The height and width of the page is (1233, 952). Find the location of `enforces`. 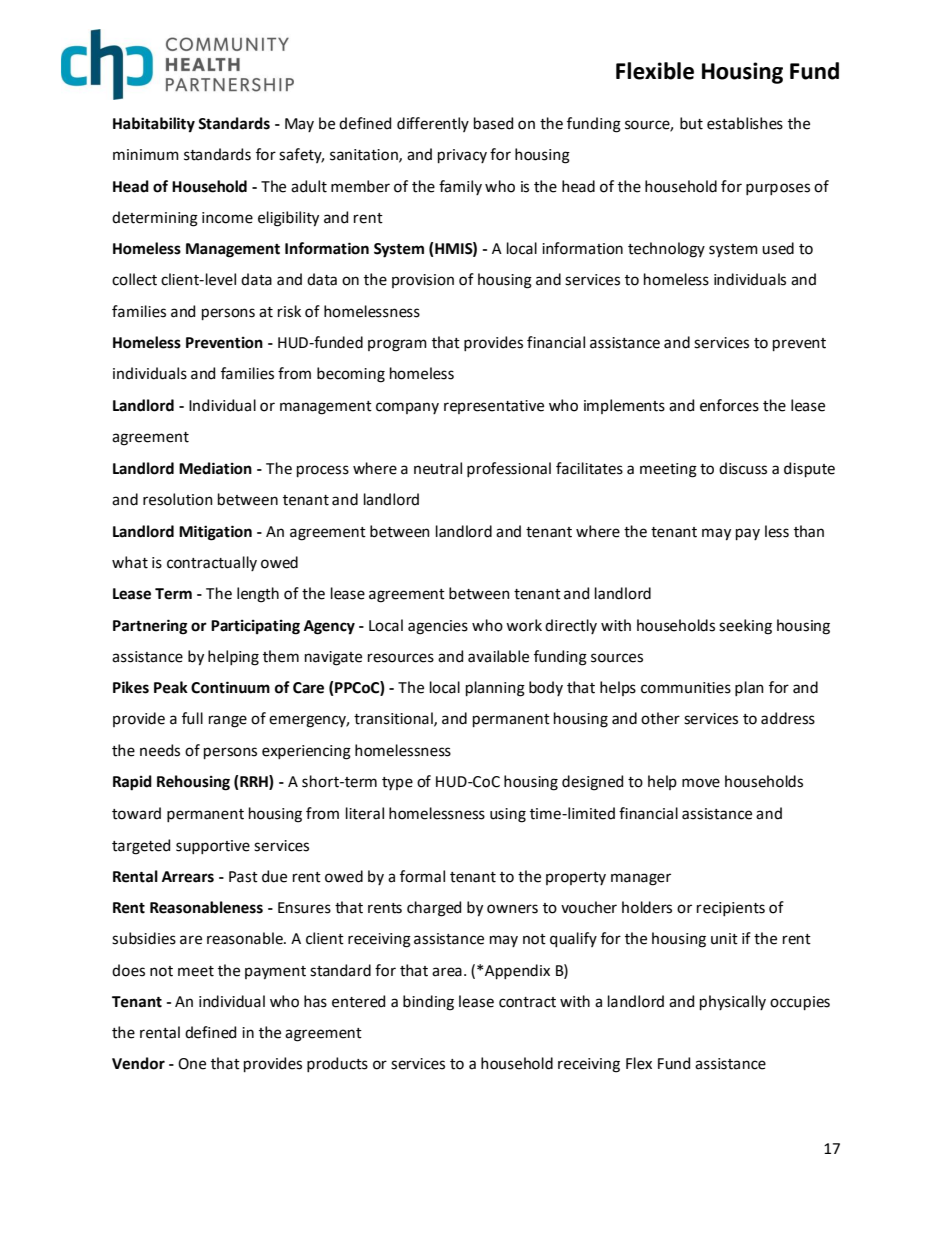

enforces is located at coordinates (729, 405).
